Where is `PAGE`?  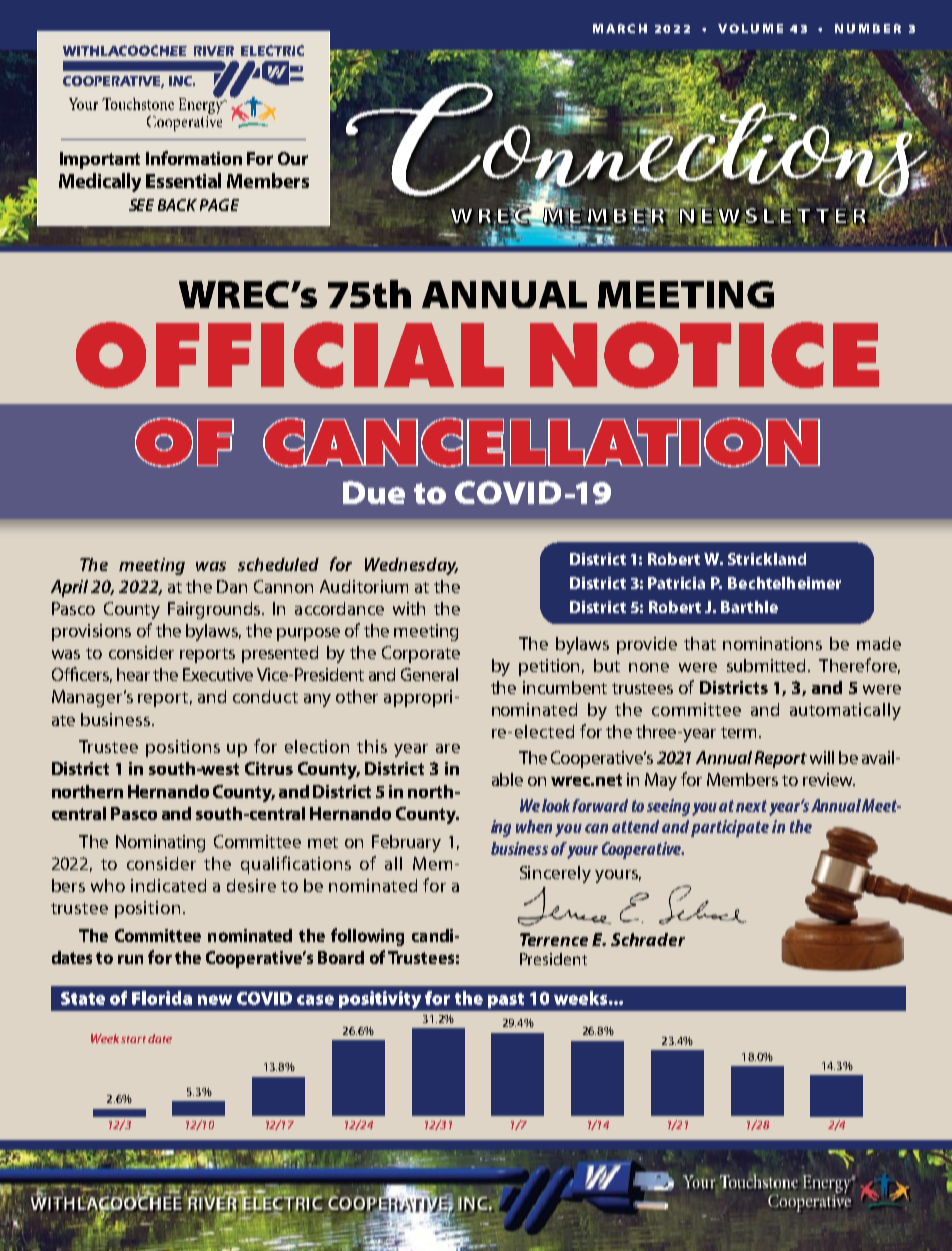 PAGE is located at coordinates (219, 205).
